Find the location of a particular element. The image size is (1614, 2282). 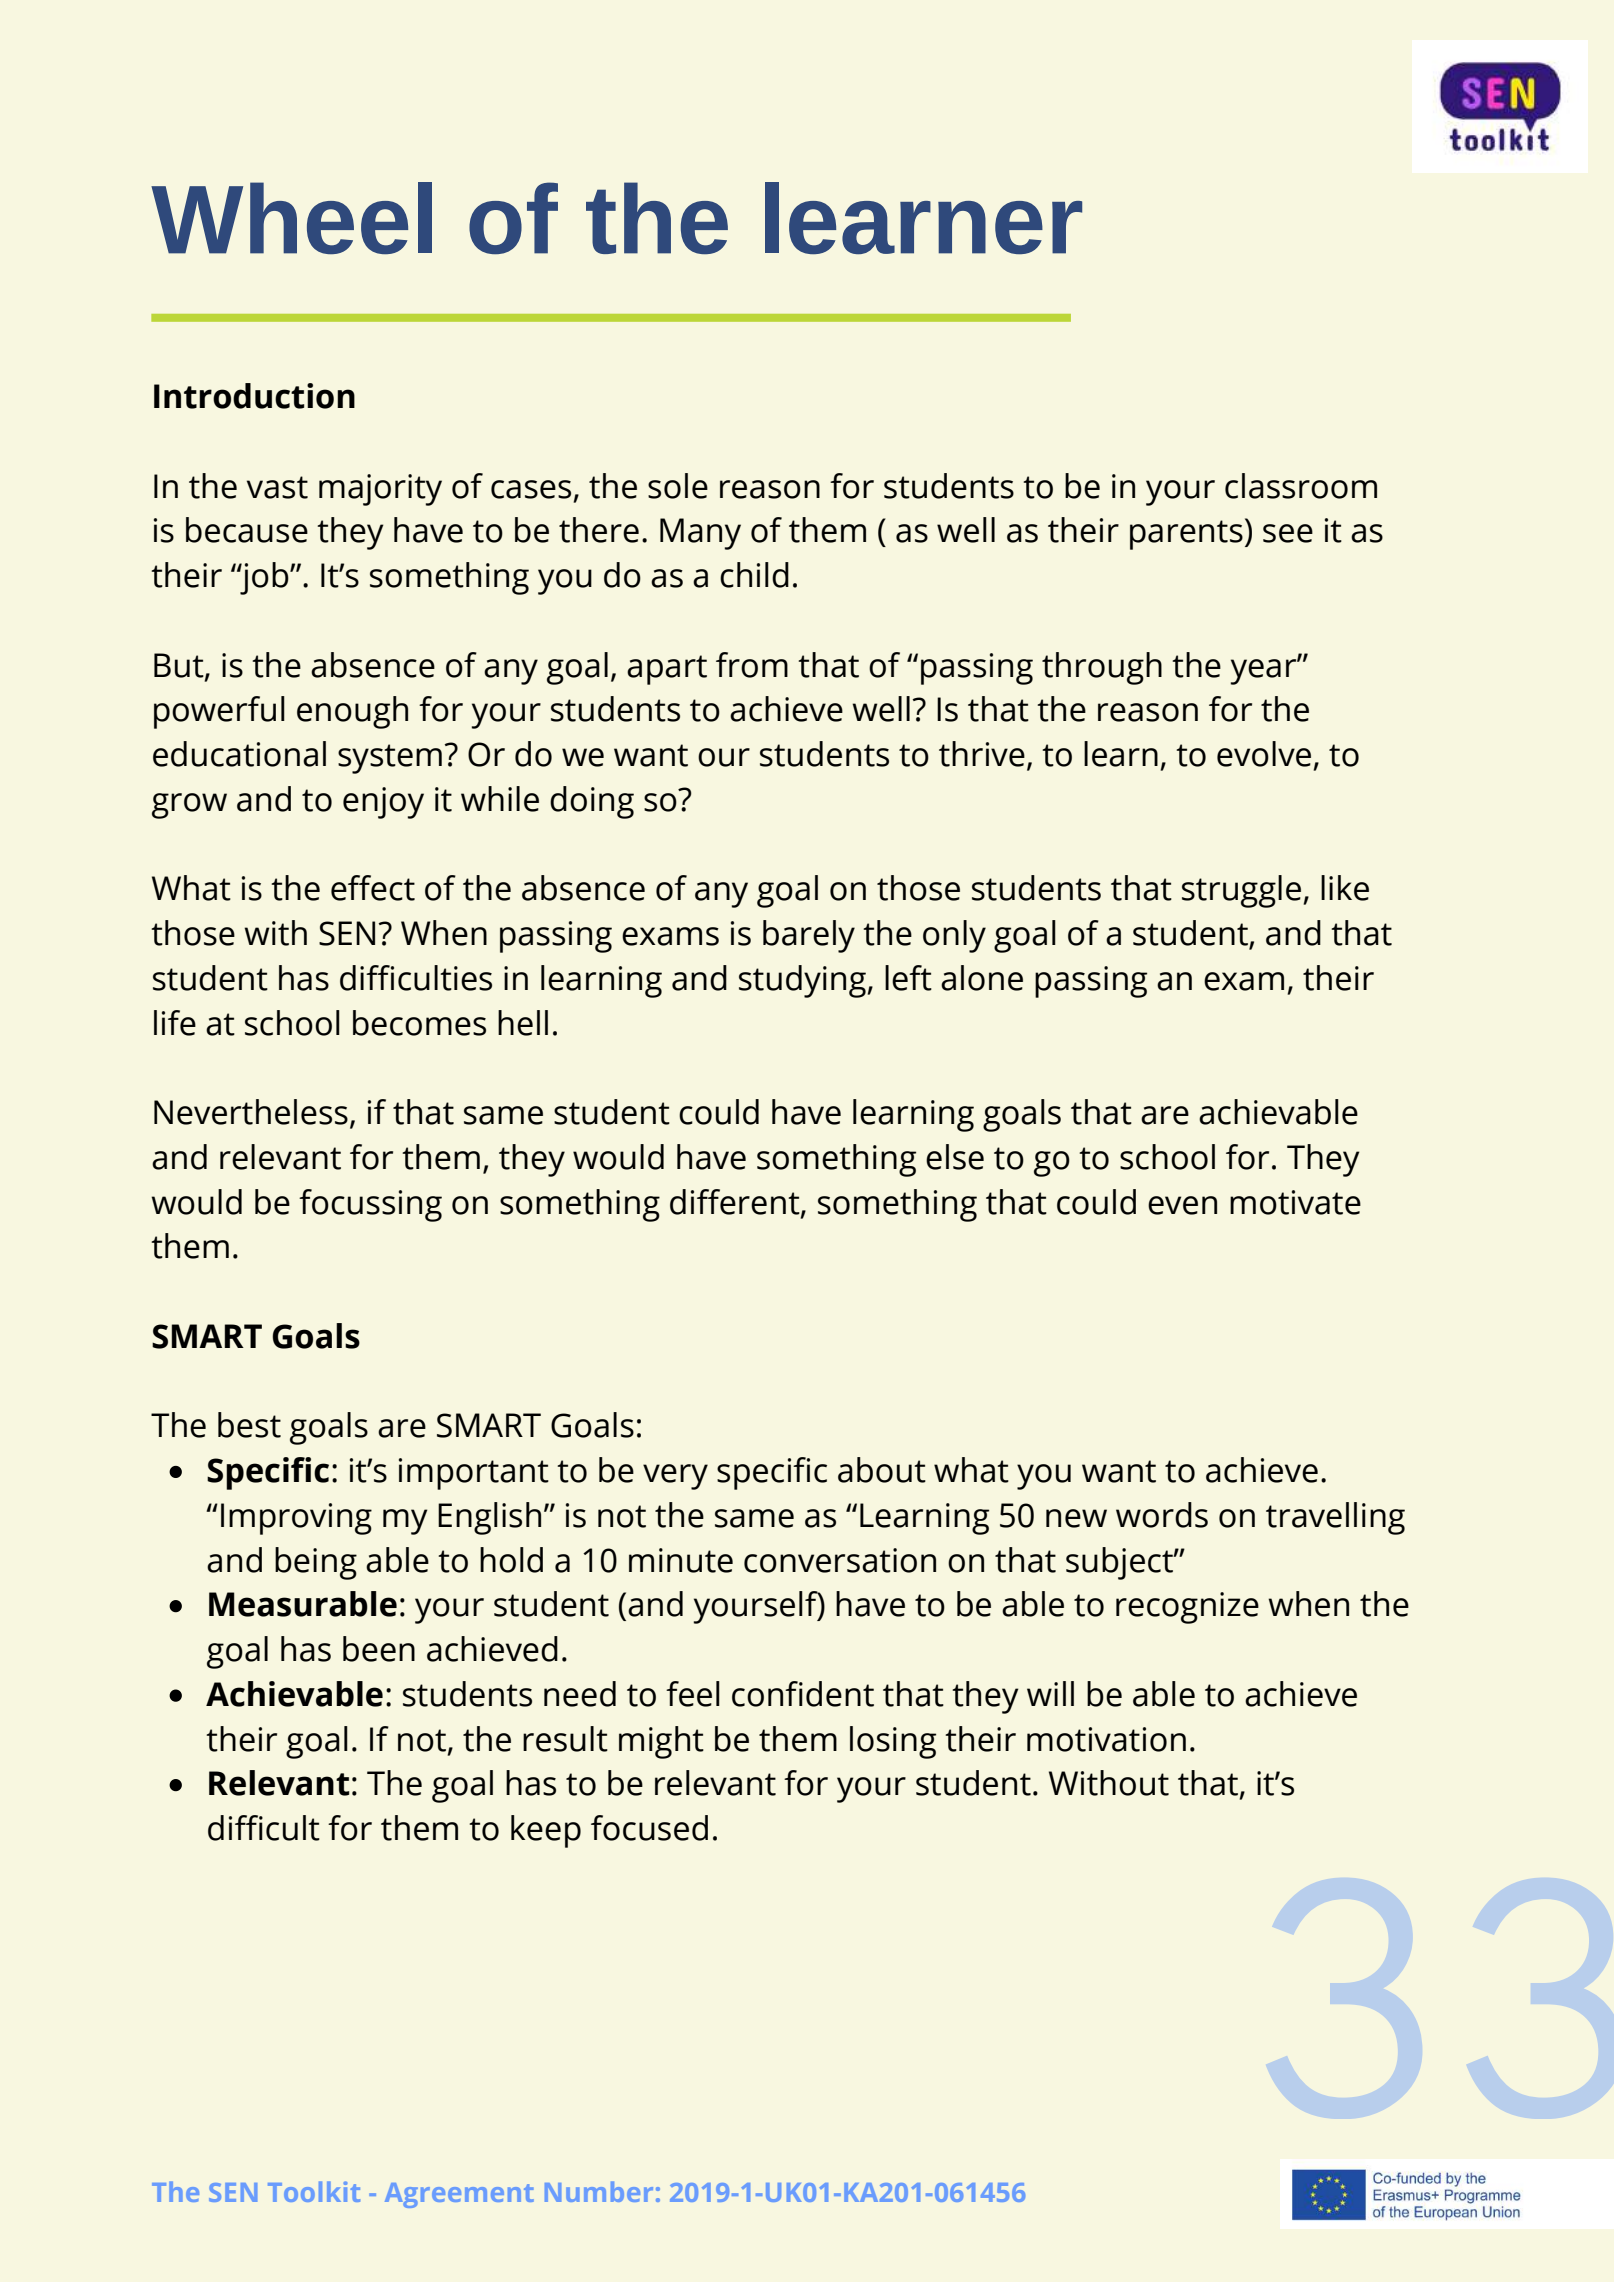

effect is located at coordinates (373, 888).
